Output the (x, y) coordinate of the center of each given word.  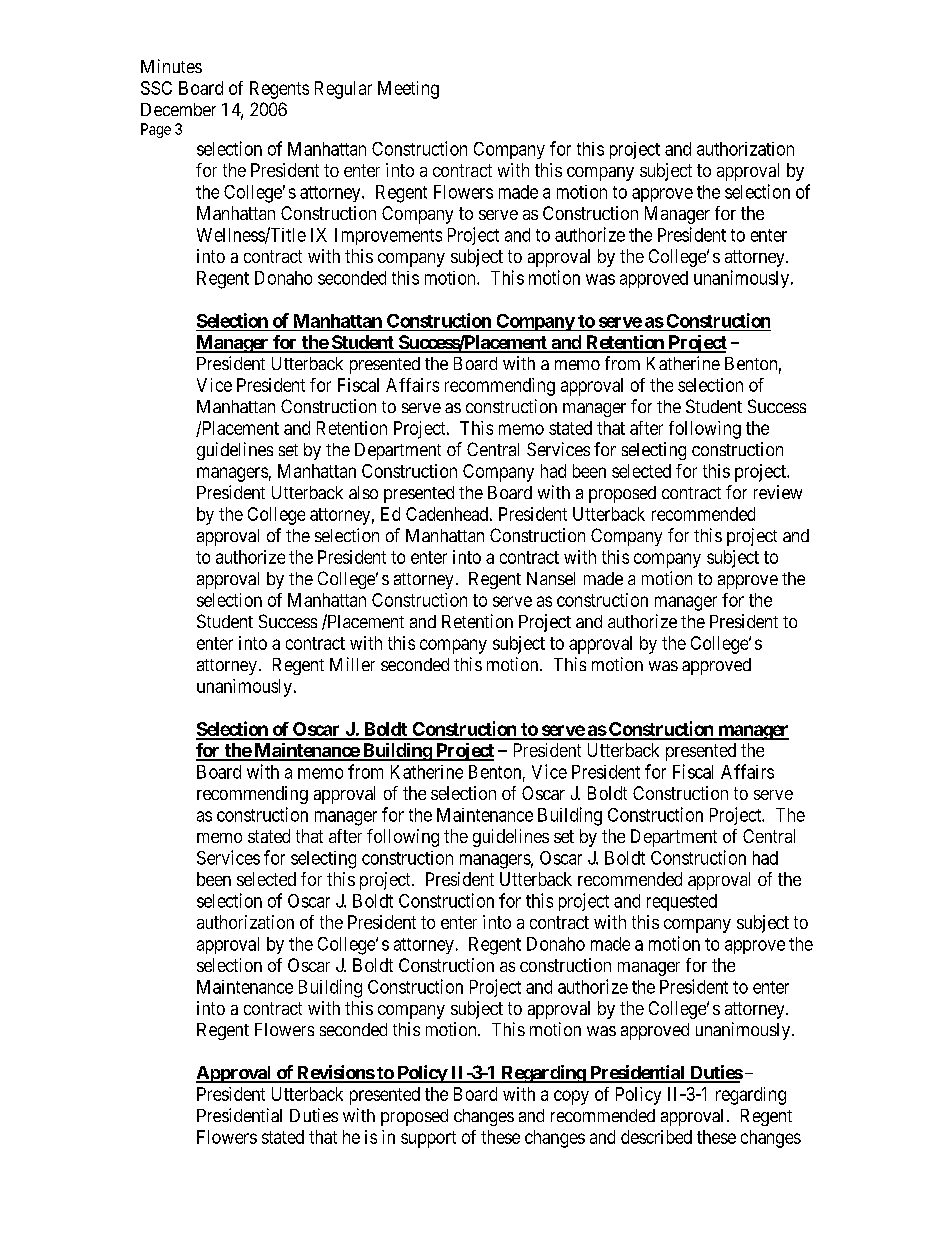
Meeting (408, 90)
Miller (352, 664)
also (363, 492)
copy (571, 1097)
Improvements (388, 236)
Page (156, 130)
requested (682, 902)
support (428, 1139)
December (178, 109)
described (656, 1137)
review (778, 492)
